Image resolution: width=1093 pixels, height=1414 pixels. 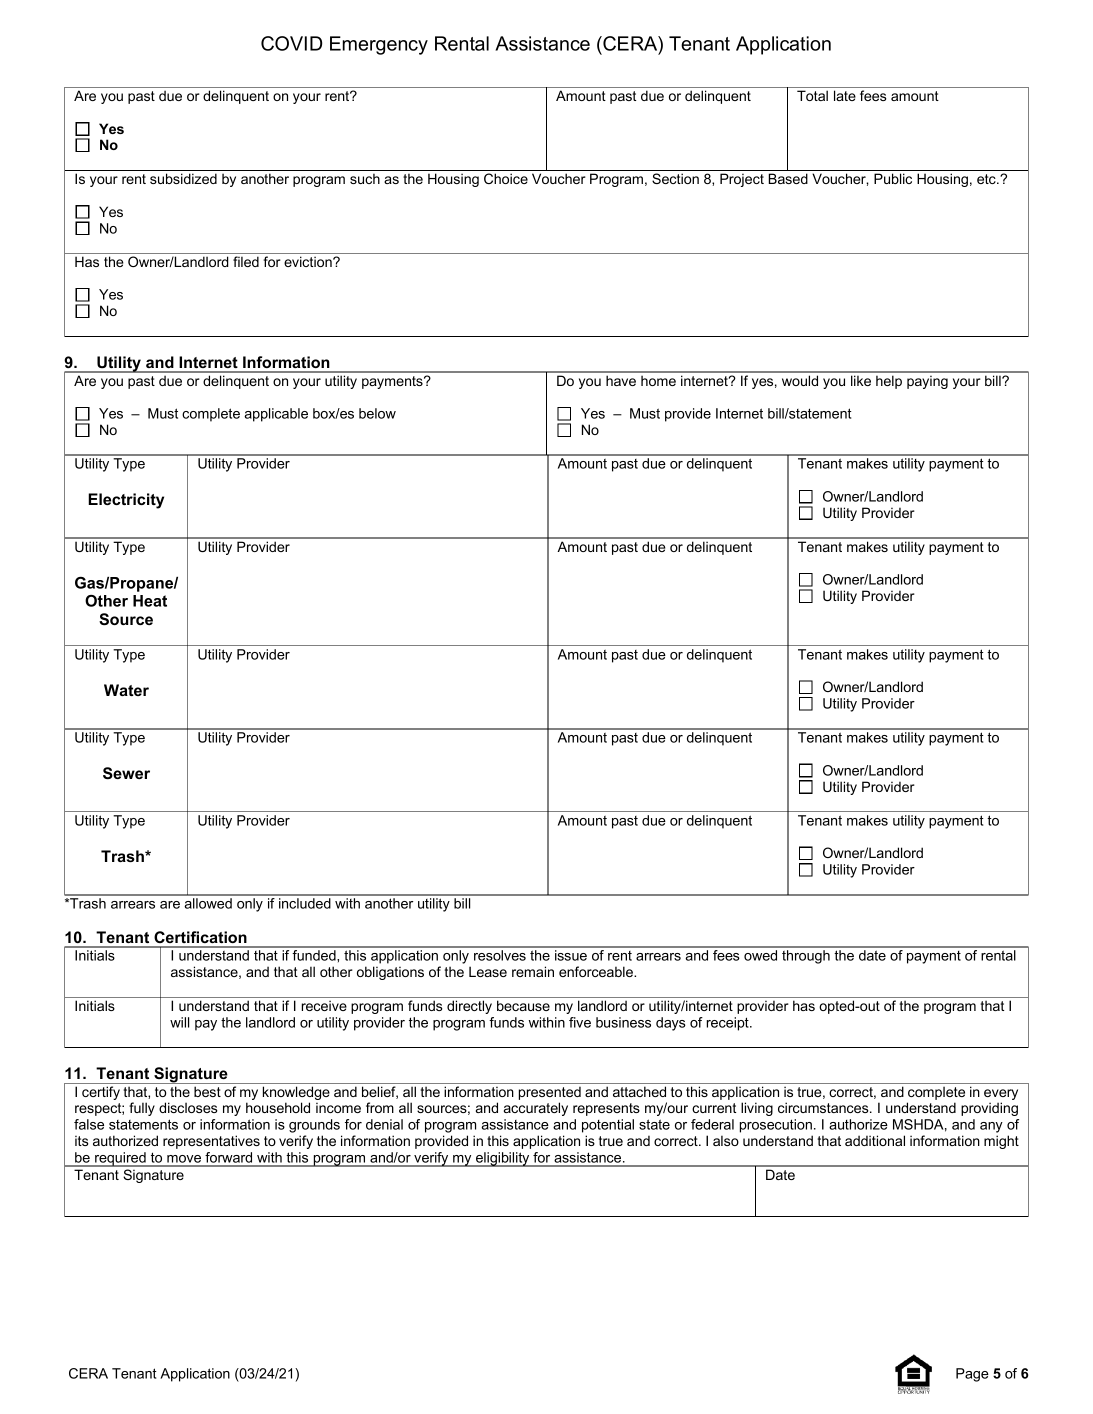 I want to click on COVID, so click(x=291, y=43).
